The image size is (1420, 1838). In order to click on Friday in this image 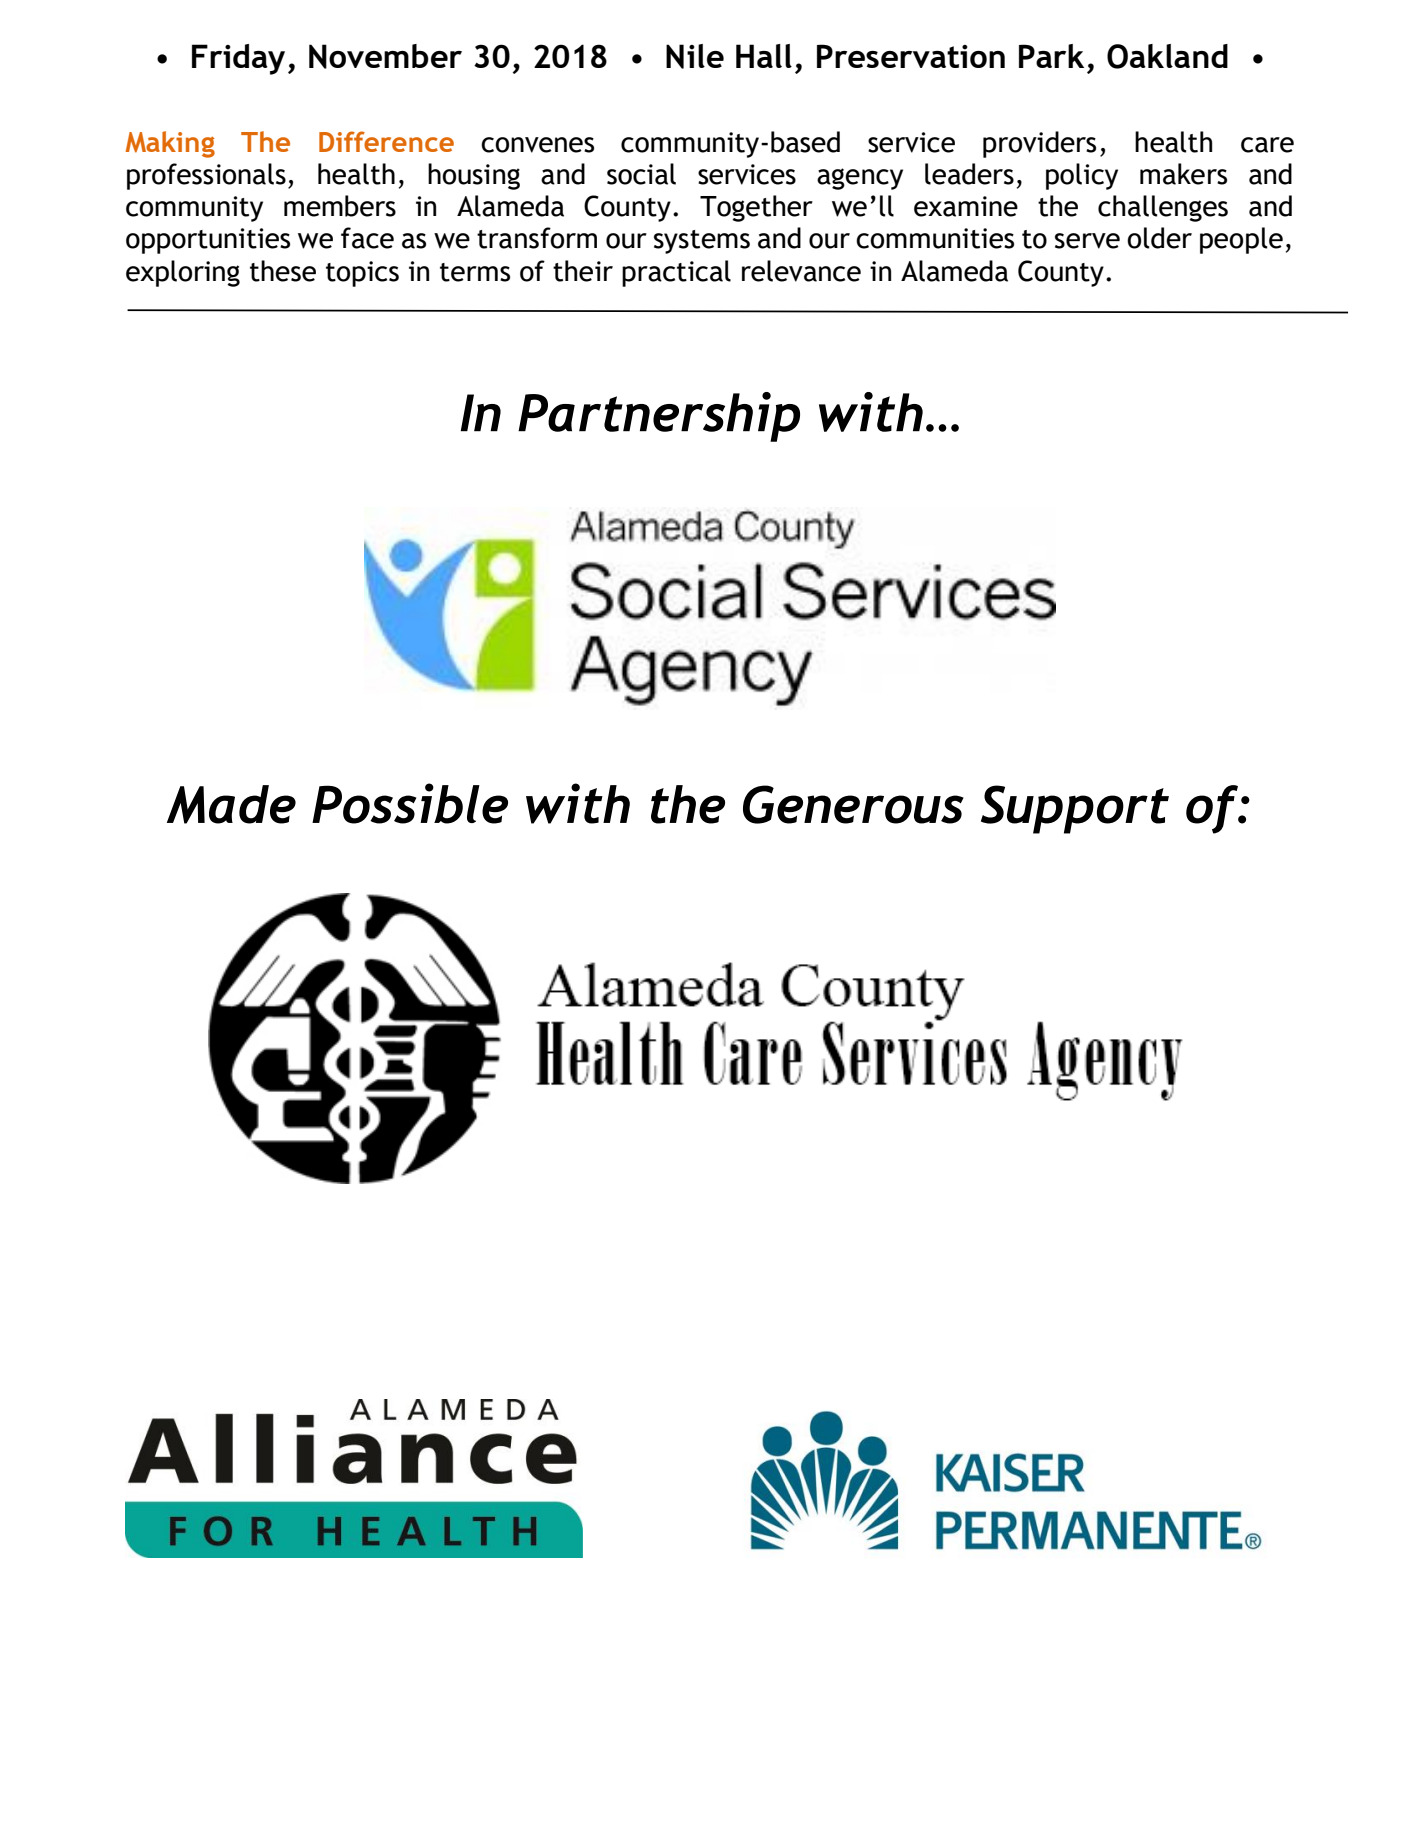, I will do `click(238, 59)`.
